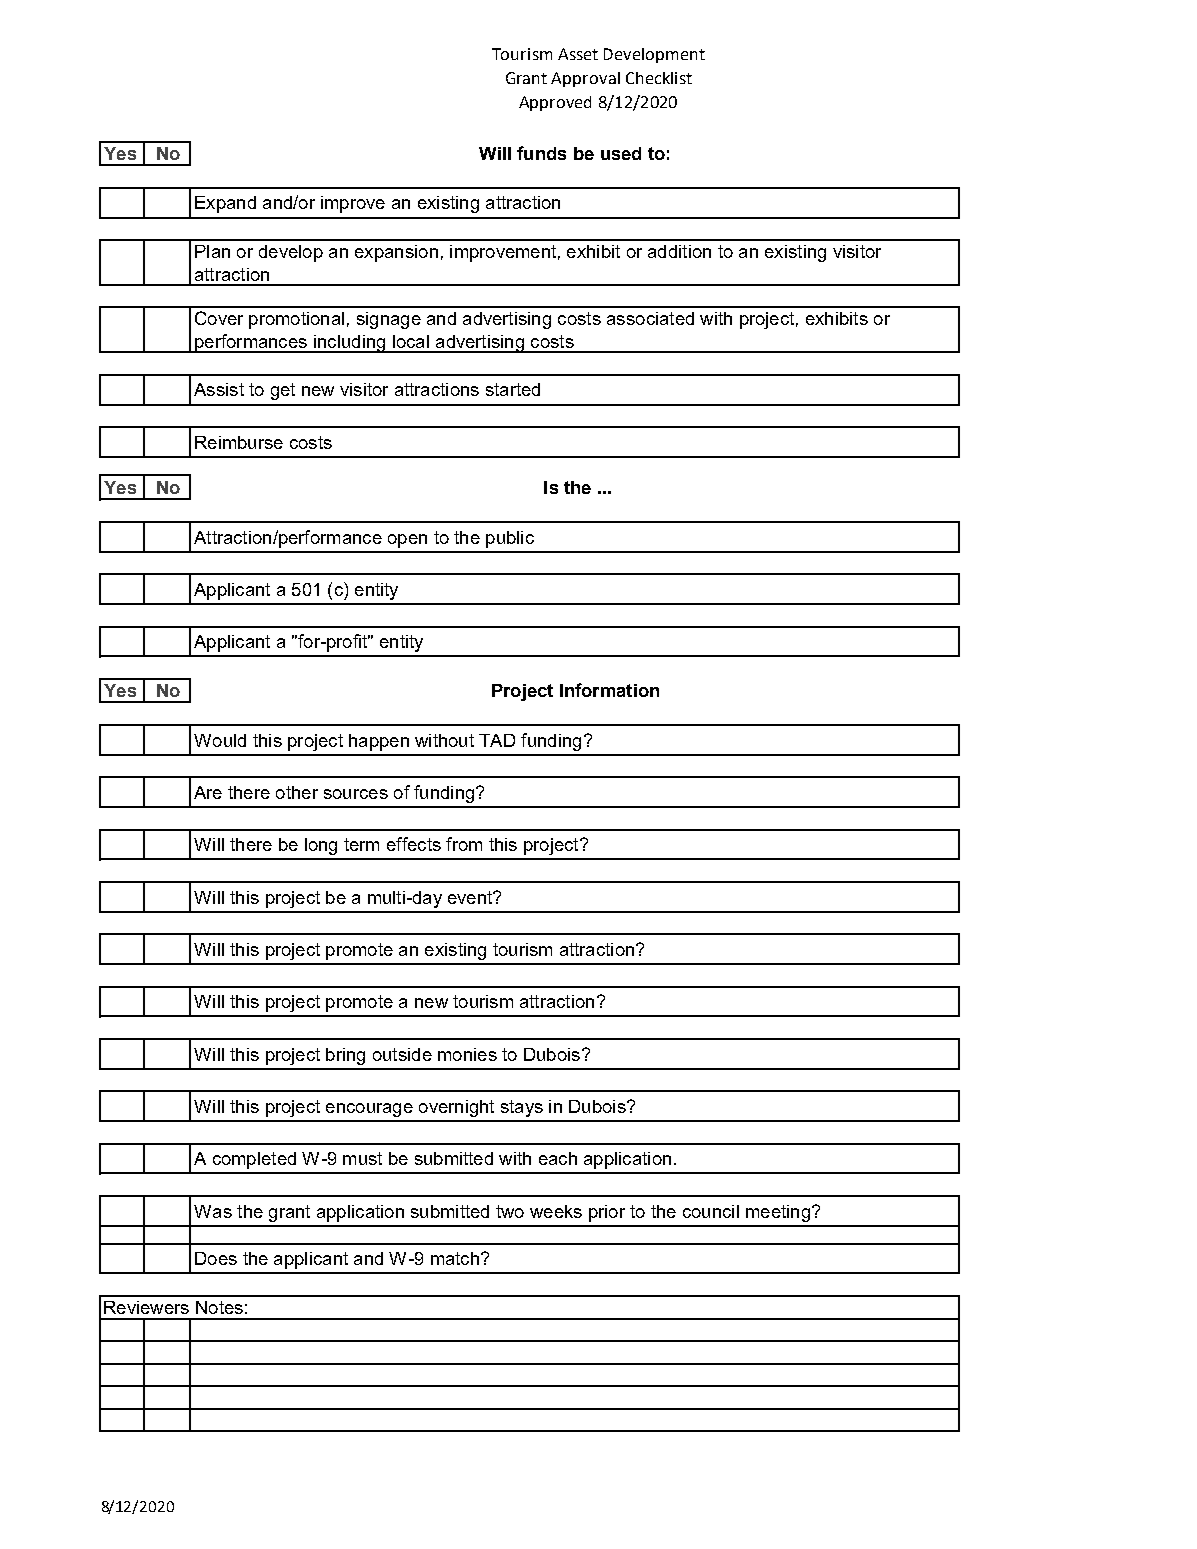 Image resolution: width=1197 pixels, height=1549 pixels. What do you see at coordinates (609, 690) in the screenshot?
I see `Information` at bounding box center [609, 690].
